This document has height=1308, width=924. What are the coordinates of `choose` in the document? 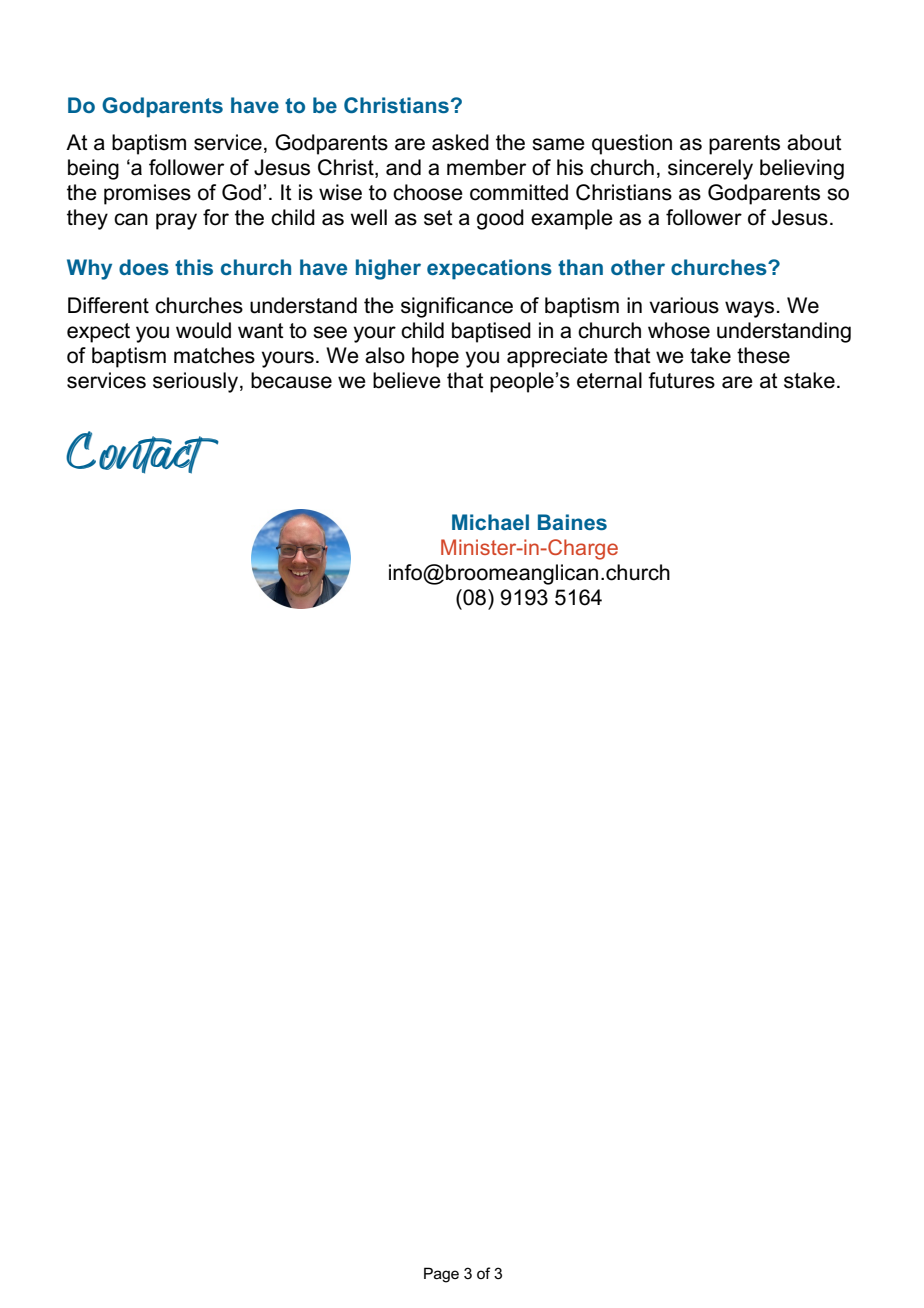 It's located at (428, 192).
